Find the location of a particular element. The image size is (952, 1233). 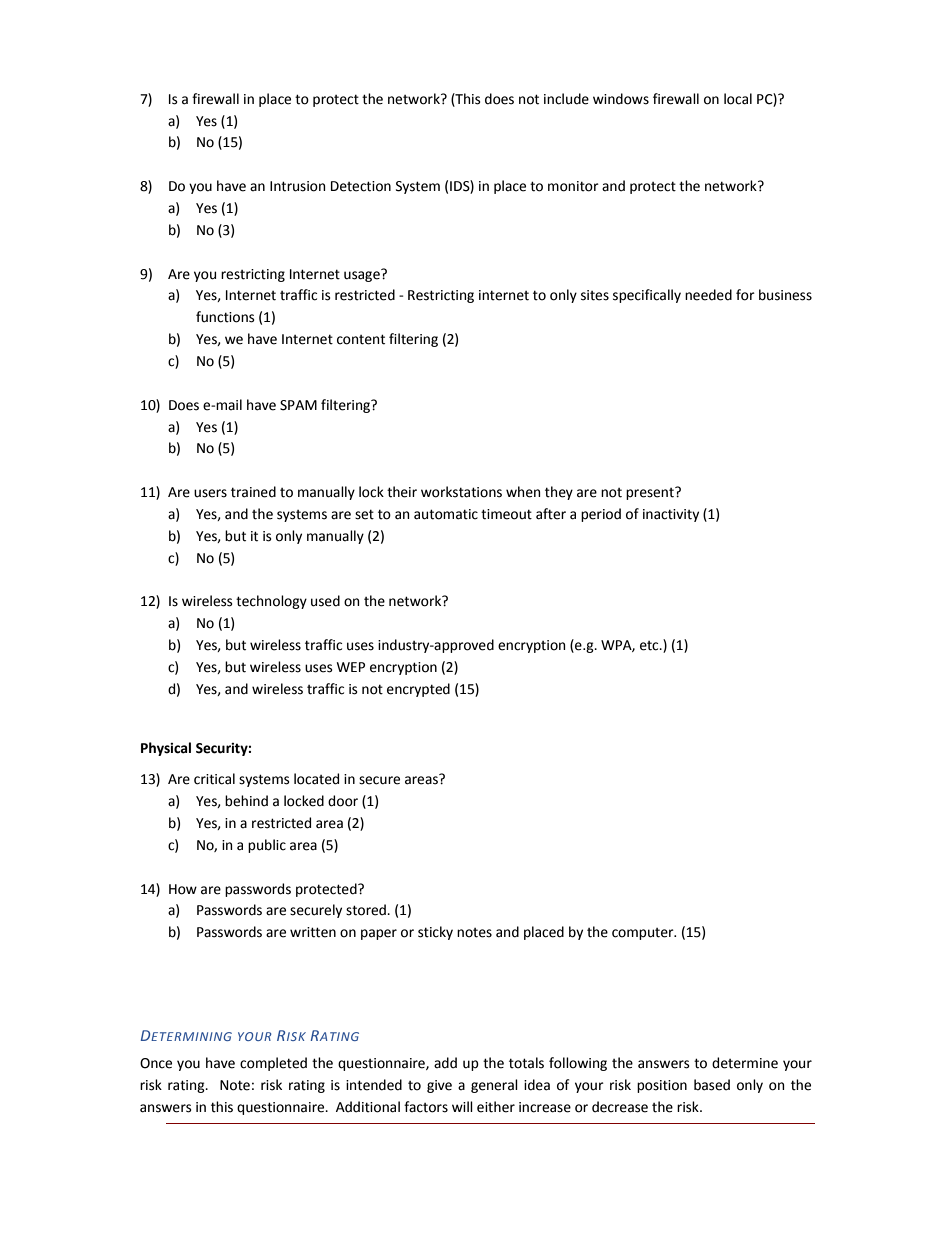

public is located at coordinates (267, 846).
